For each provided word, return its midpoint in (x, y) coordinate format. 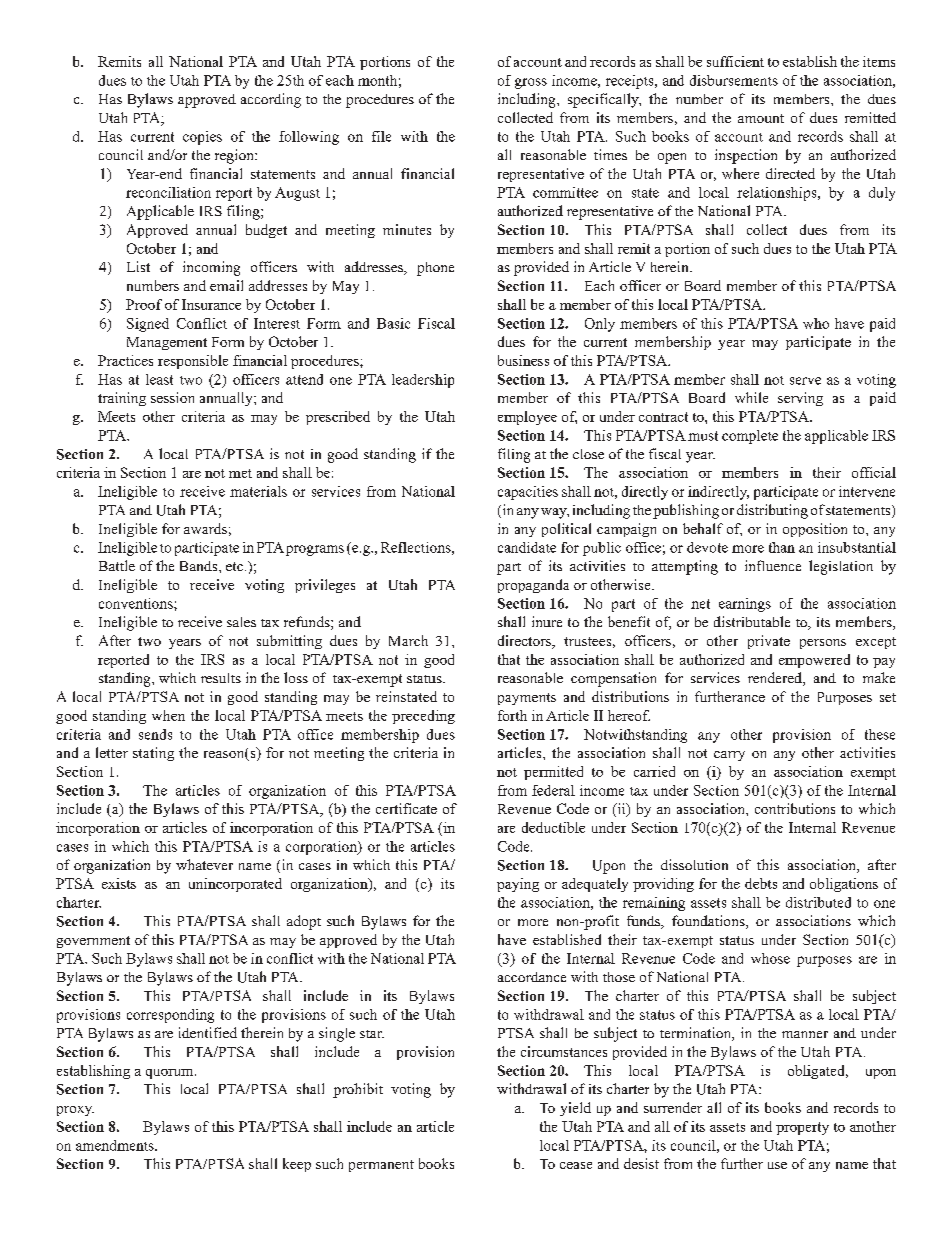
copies (202, 138)
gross (531, 83)
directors (525, 642)
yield (575, 1109)
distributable (752, 621)
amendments (116, 1145)
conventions (137, 603)
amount (761, 118)
